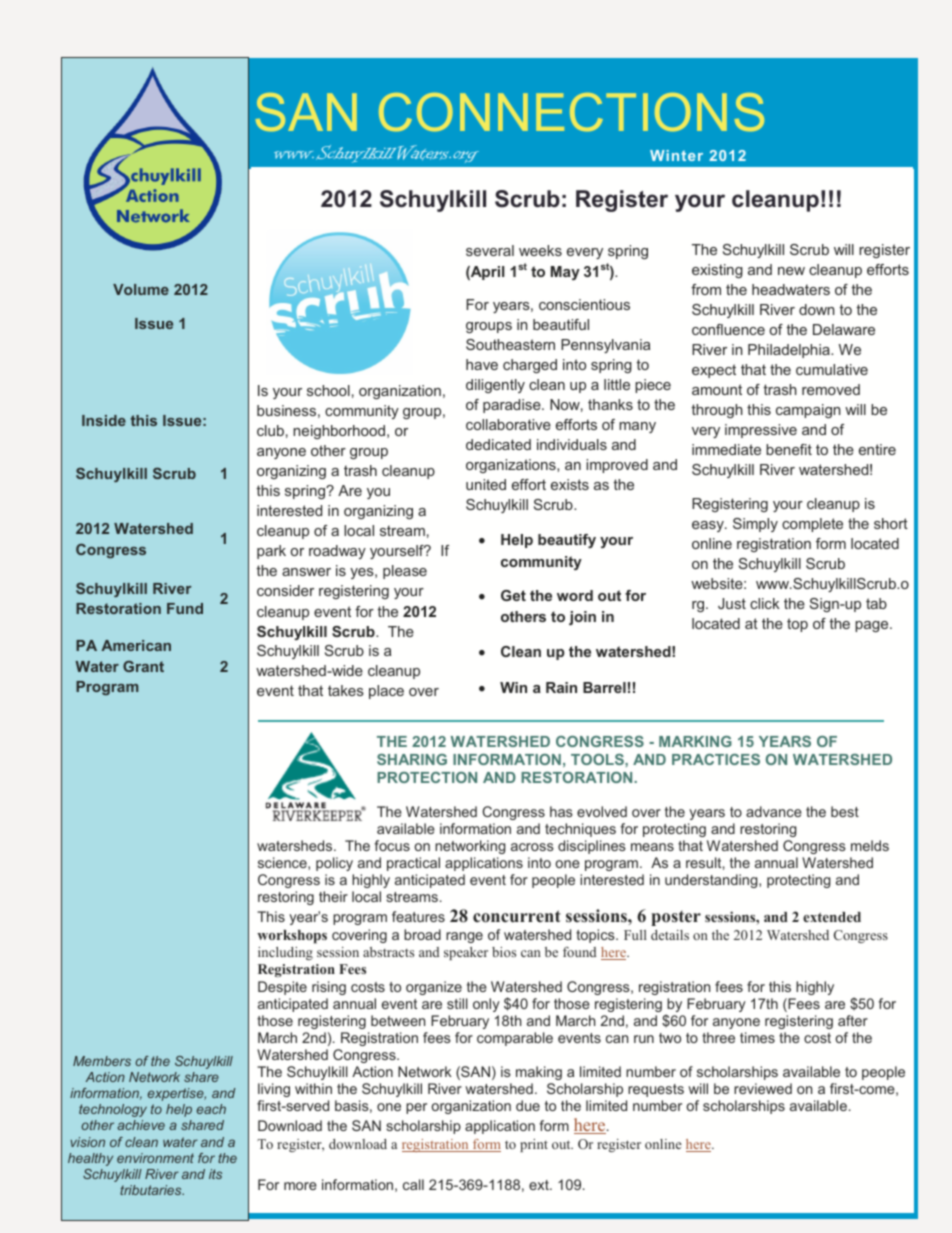 The image size is (952, 1233). Describe the element at coordinates (571, 112) in the screenshot. I see `CONNECTIONS` at that location.
